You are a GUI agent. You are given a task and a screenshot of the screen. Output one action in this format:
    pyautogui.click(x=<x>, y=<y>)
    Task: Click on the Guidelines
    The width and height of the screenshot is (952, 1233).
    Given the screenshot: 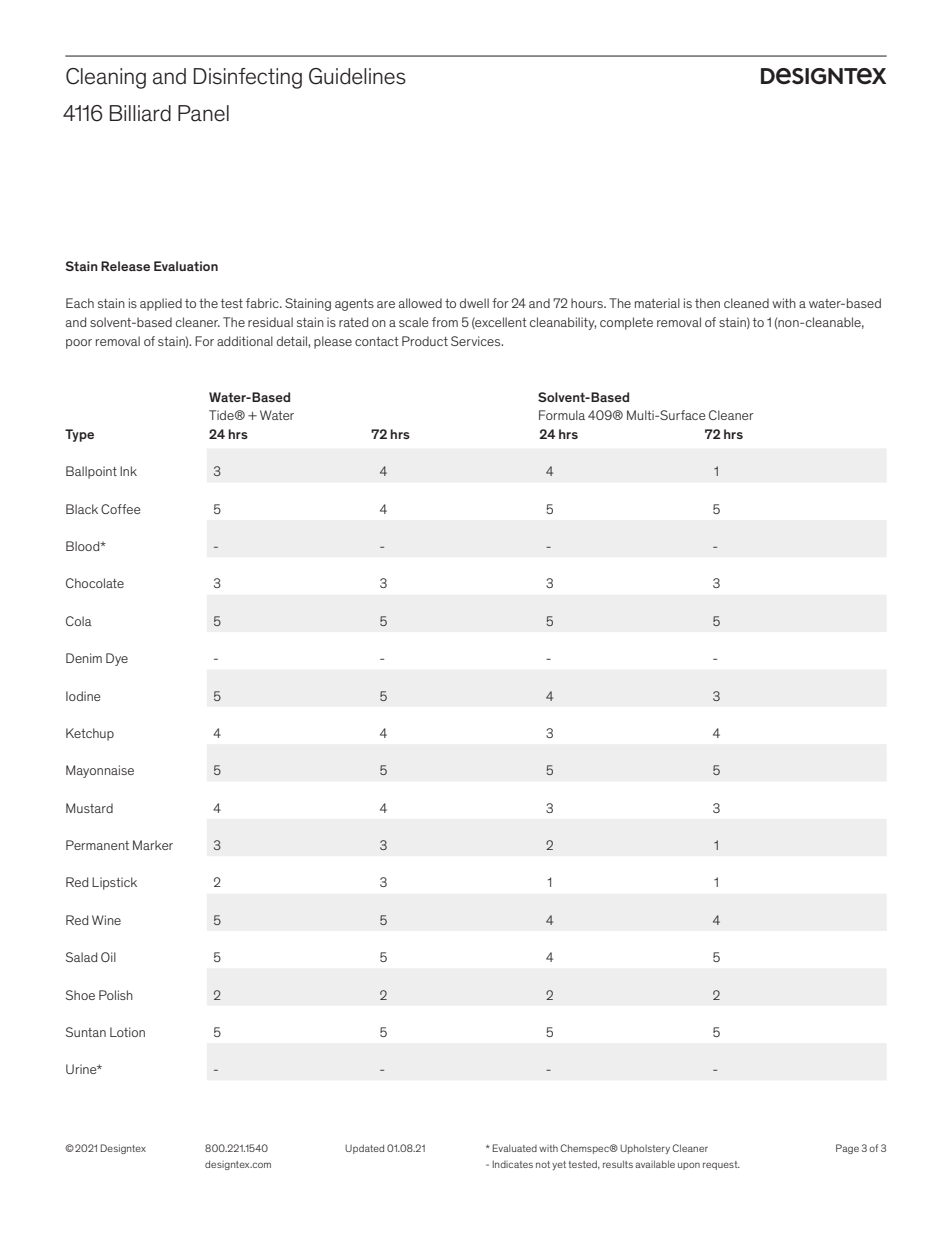 What is the action you would take?
    pyautogui.click(x=357, y=76)
